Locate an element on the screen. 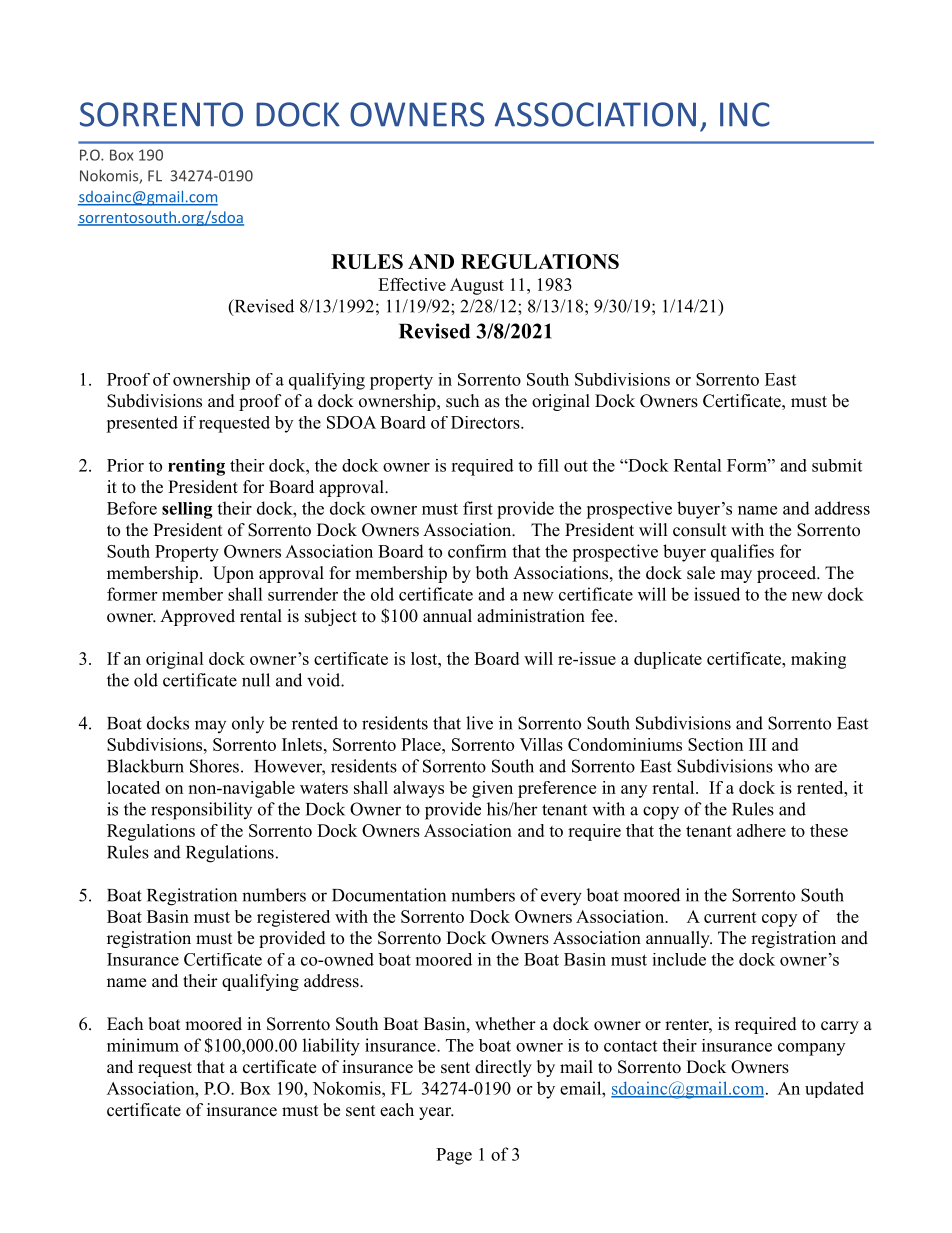  III is located at coordinates (757, 744).
